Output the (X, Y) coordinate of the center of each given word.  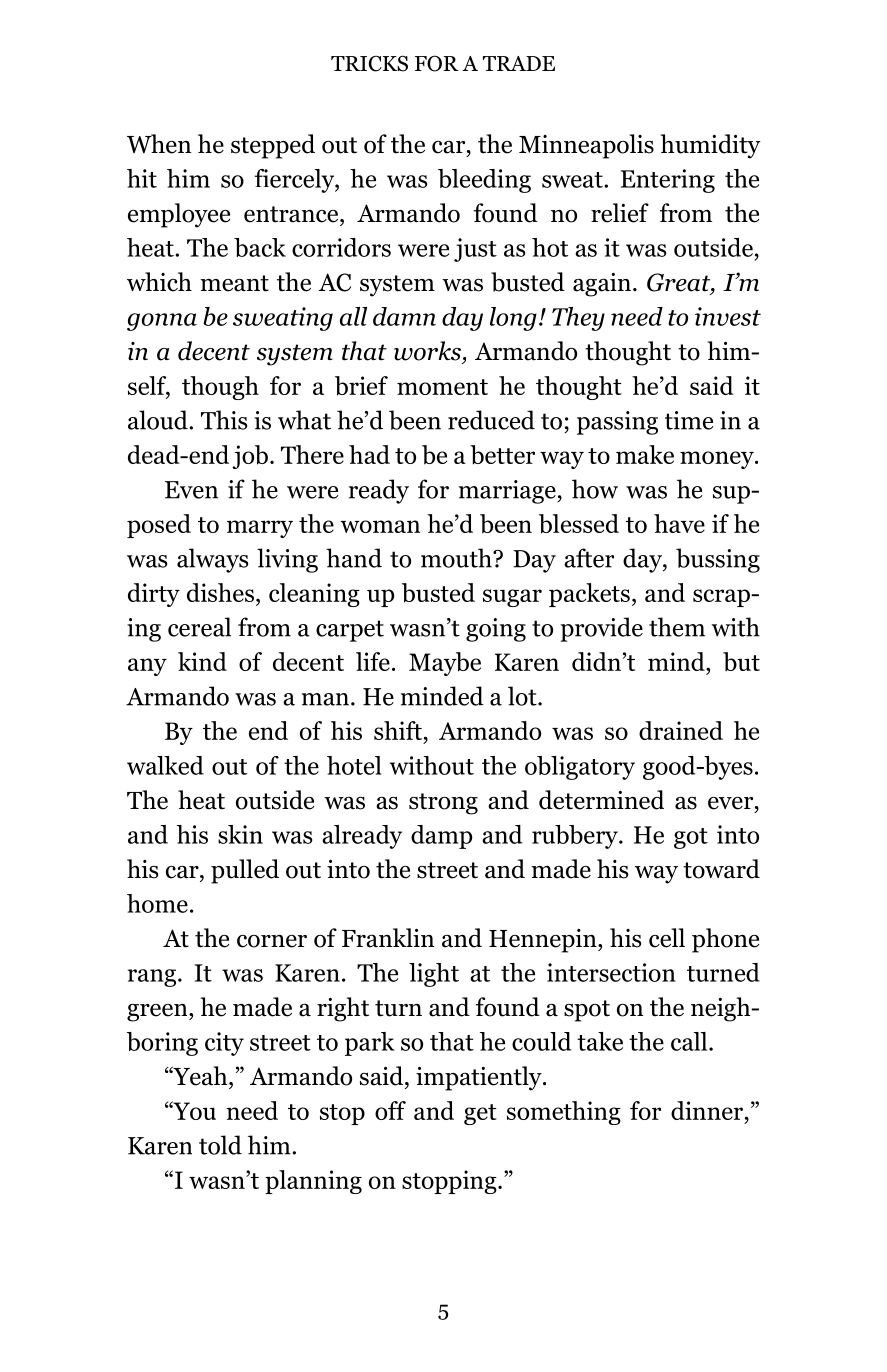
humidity (711, 146)
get (480, 1114)
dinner (708, 1110)
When (159, 144)
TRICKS (369, 63)
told (220, 1145)
